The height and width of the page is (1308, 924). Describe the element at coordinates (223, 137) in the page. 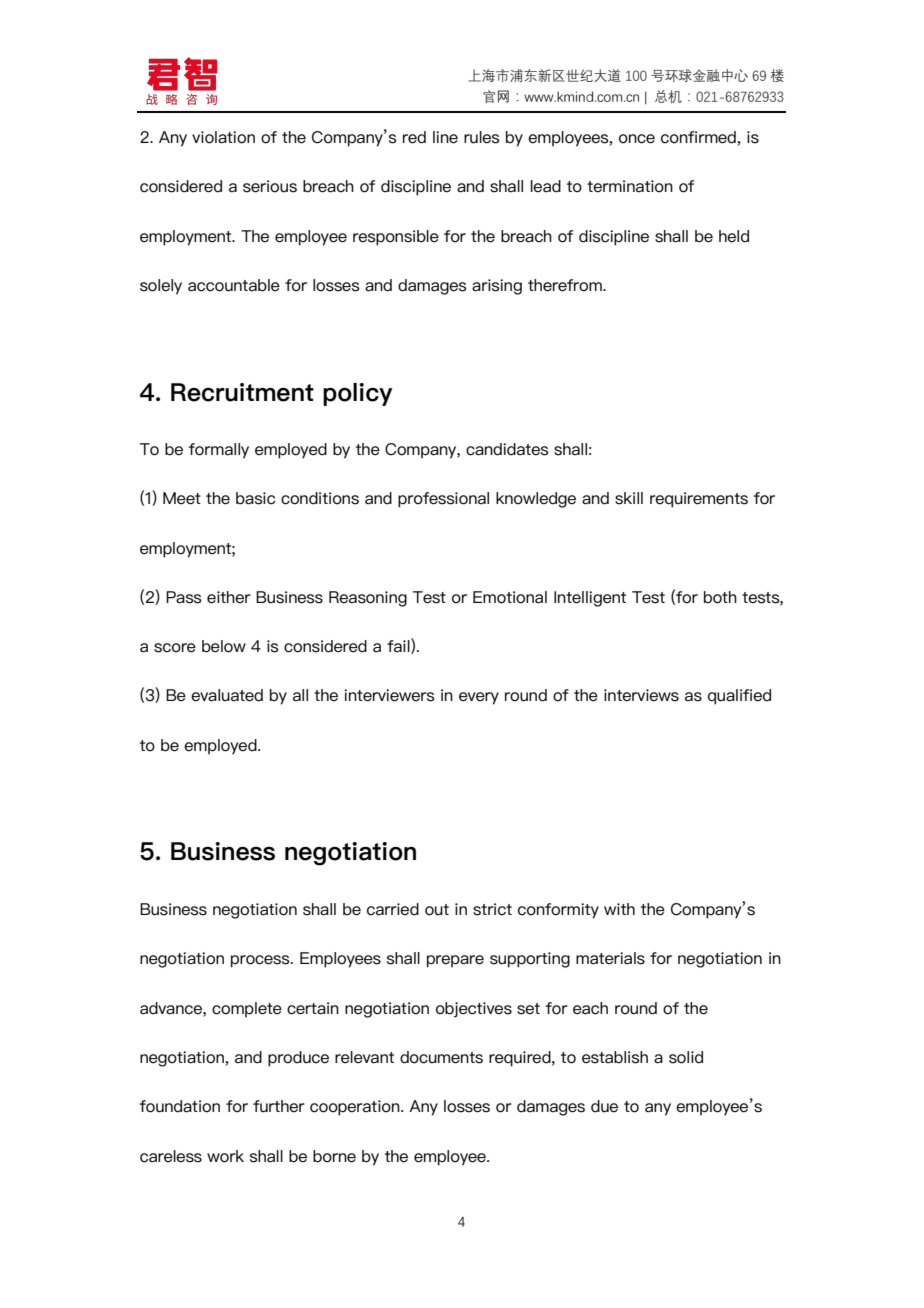

I see `violation` at that location.
